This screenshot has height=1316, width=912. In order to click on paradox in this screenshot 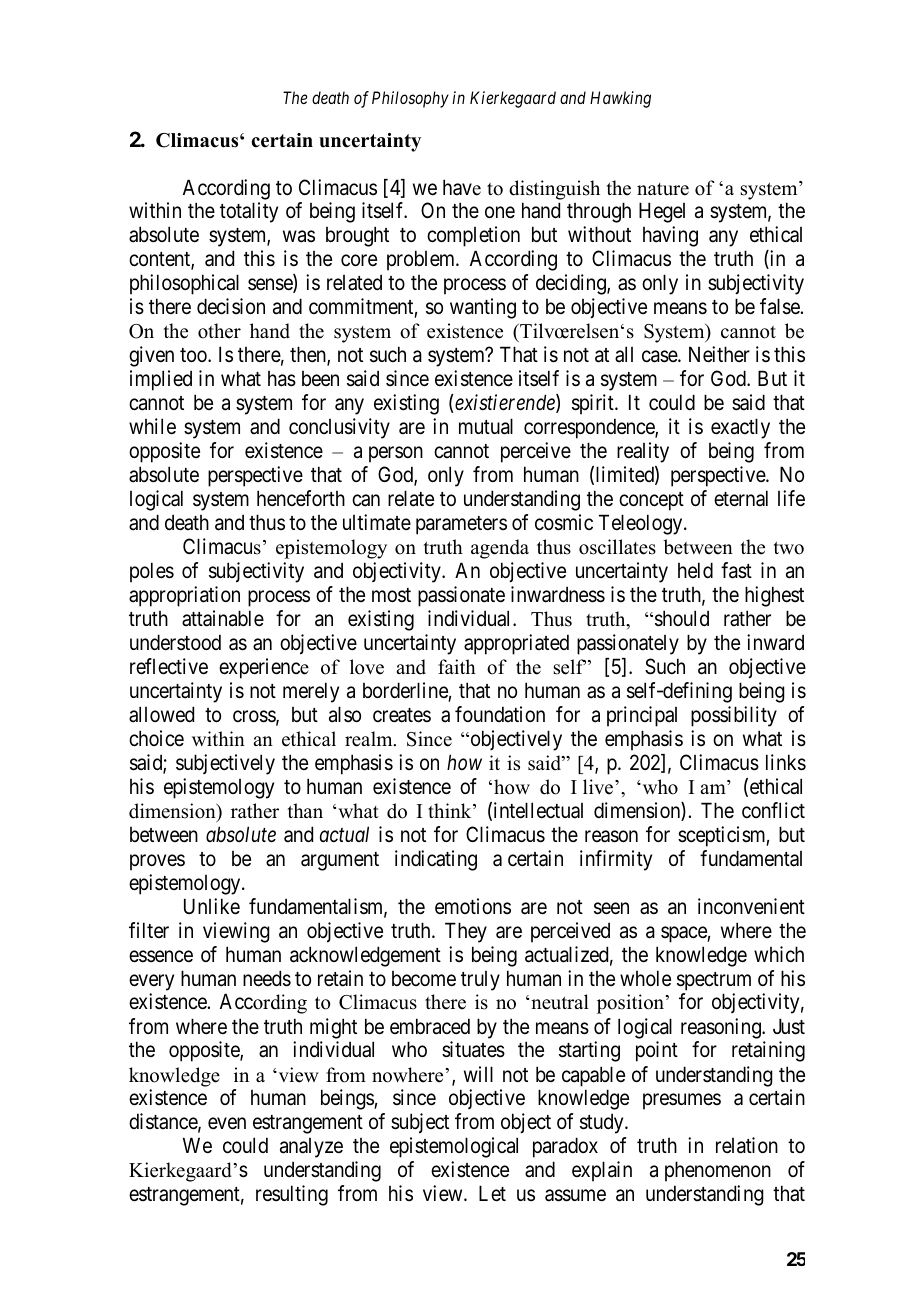, I will do `click(565, 1147)`.
